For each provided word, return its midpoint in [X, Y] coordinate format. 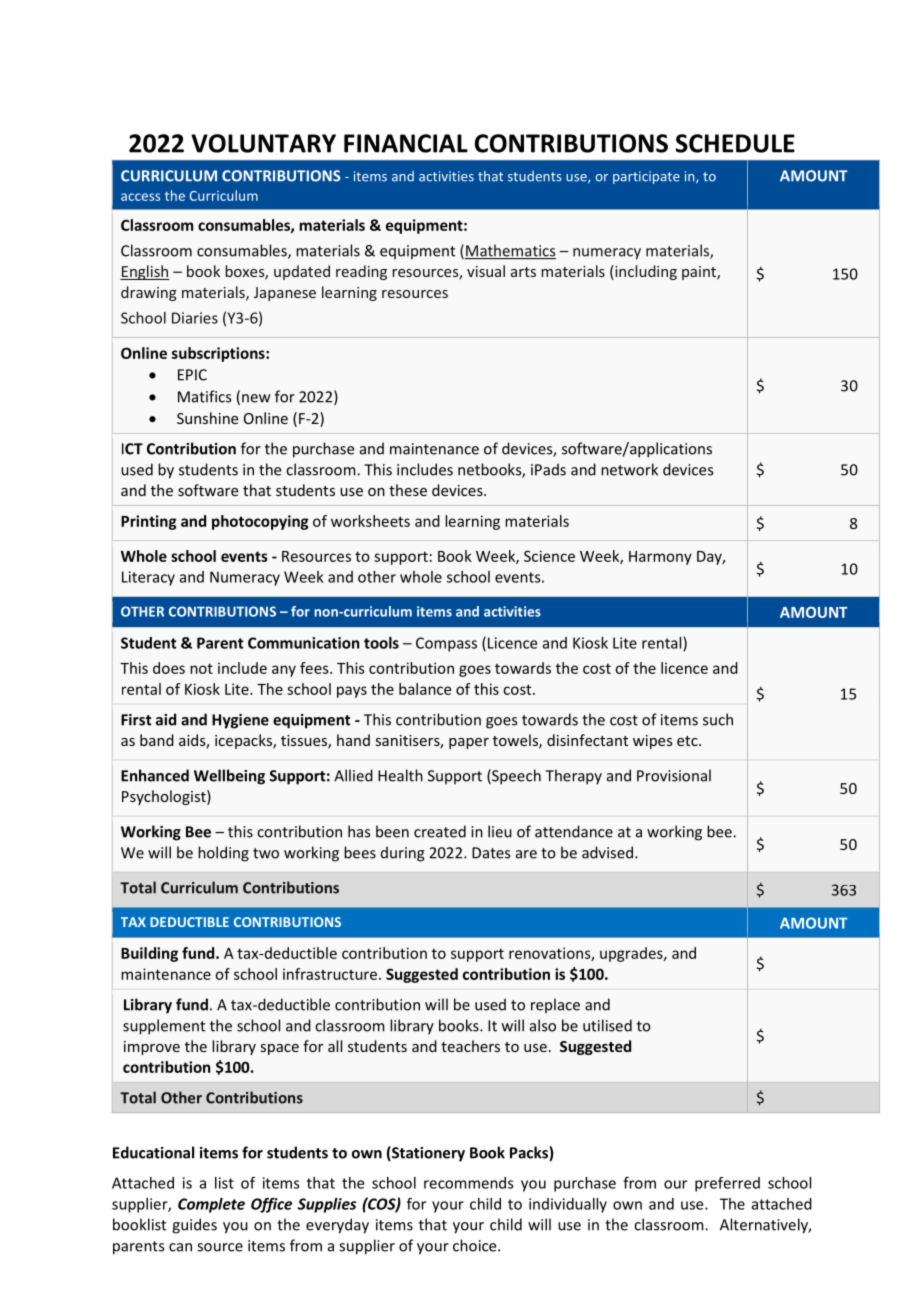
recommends [469, 1183]
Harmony [660, 558]
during [402, 854]
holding [223, 854]
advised [609, 852]
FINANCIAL [406, 143]
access [140, 197]
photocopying [260, 522]
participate [646, 177]
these [408, 490]
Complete [211, 1205]
